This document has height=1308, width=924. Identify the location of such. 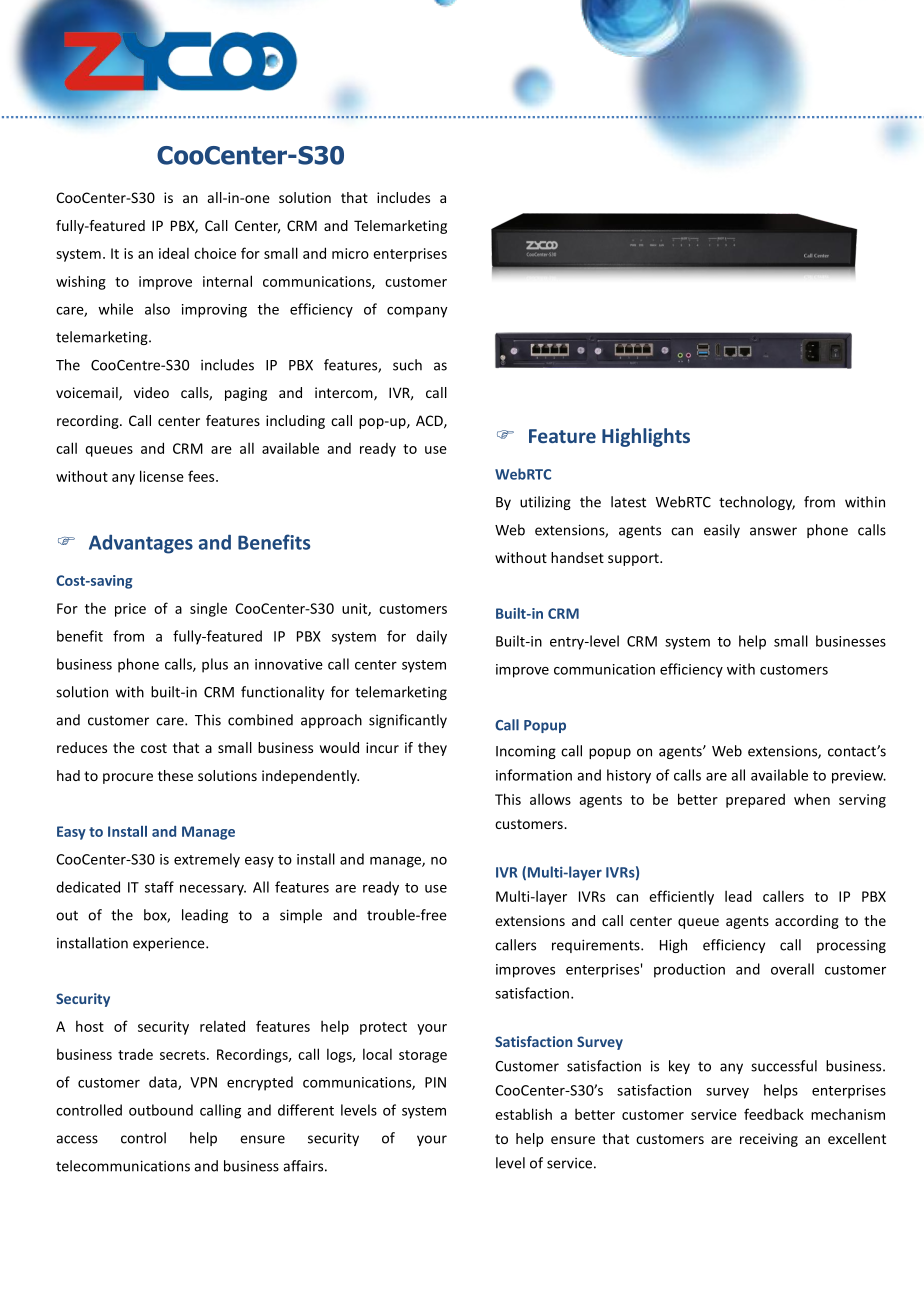
(407, 365).
